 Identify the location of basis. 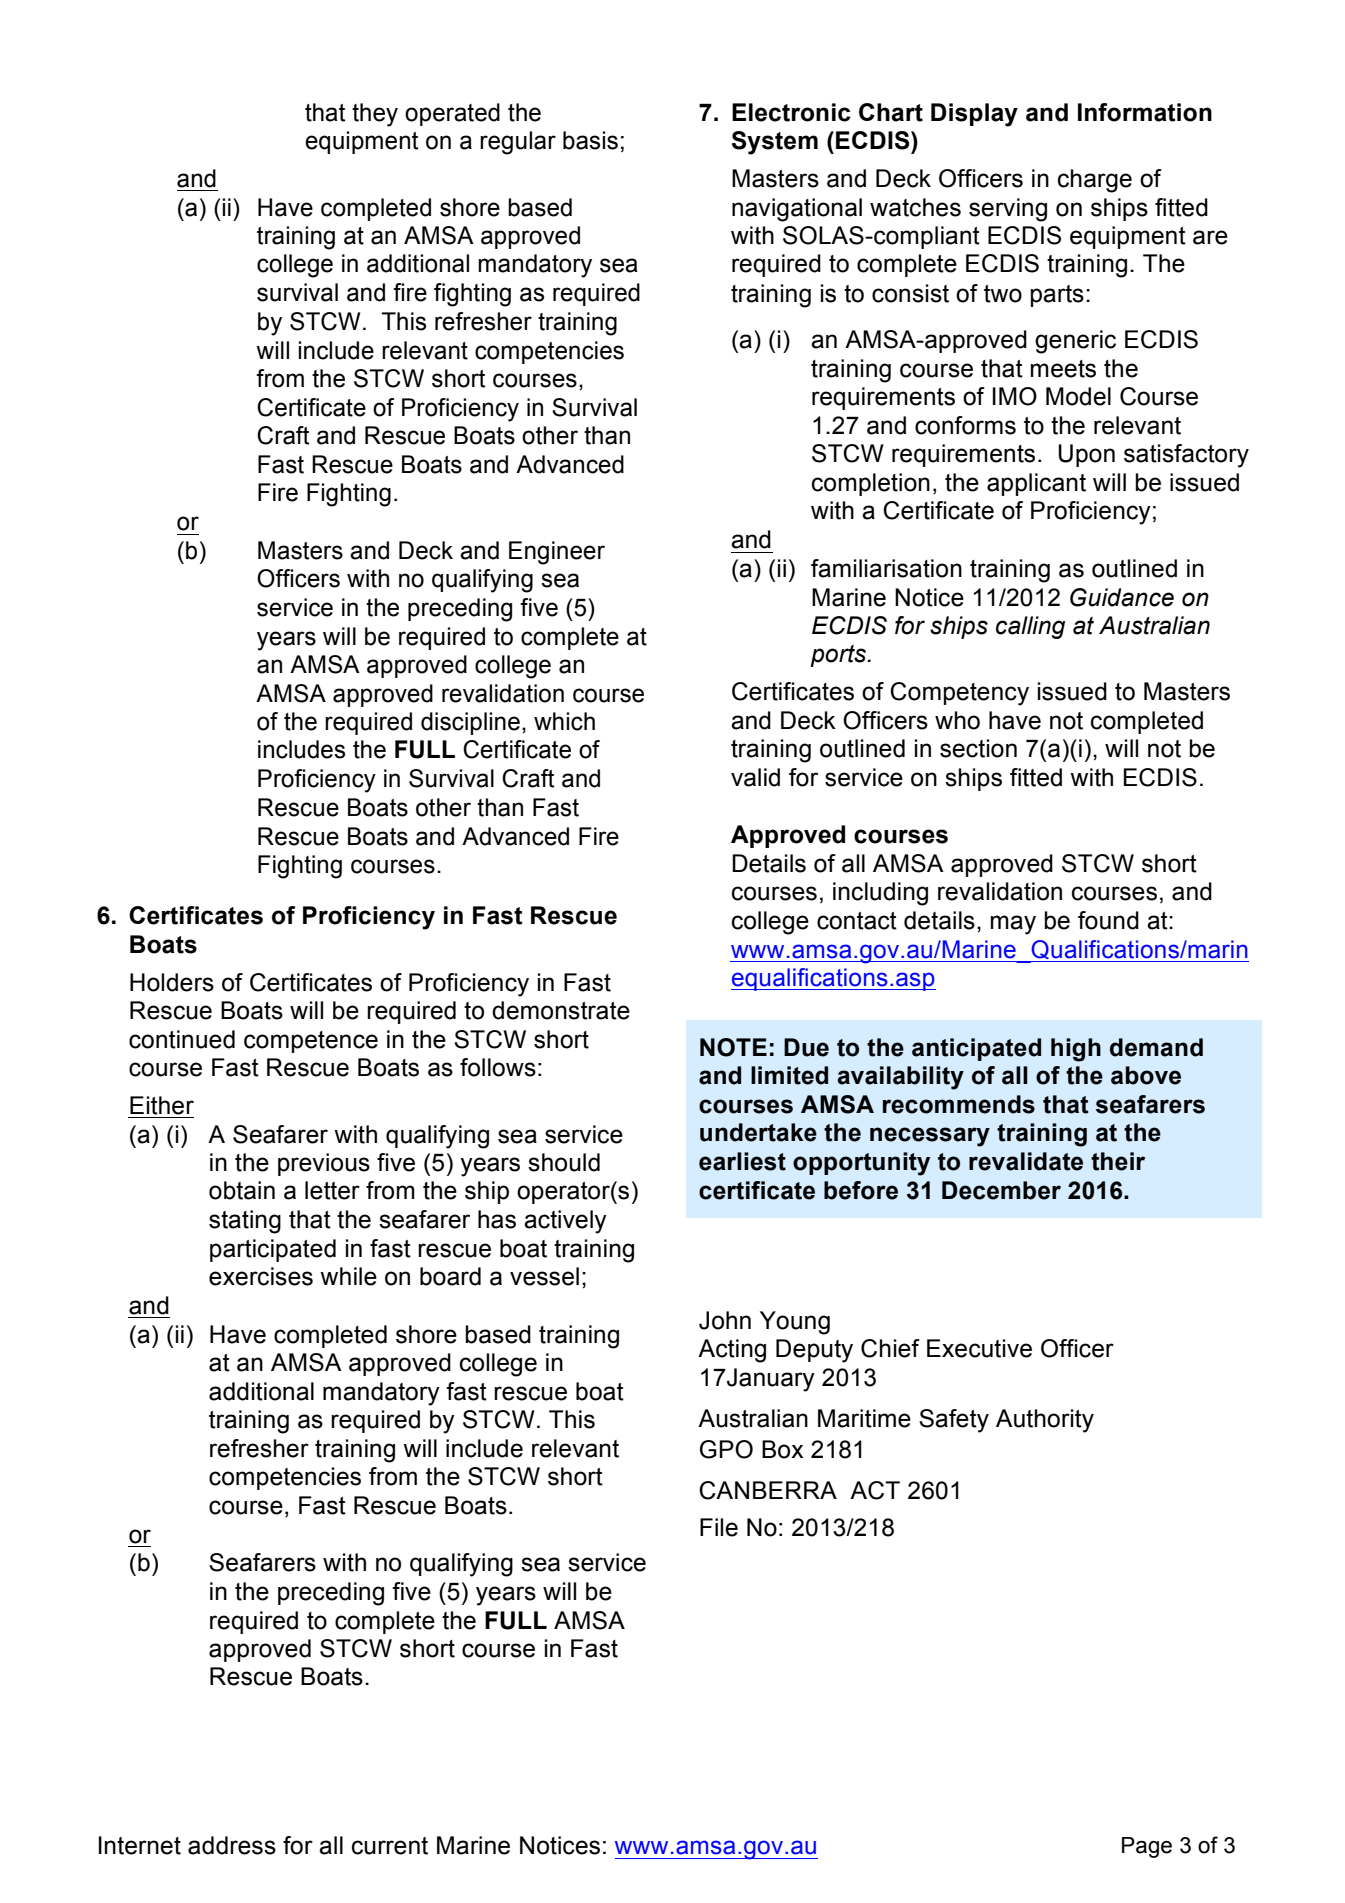
(590, 140).
